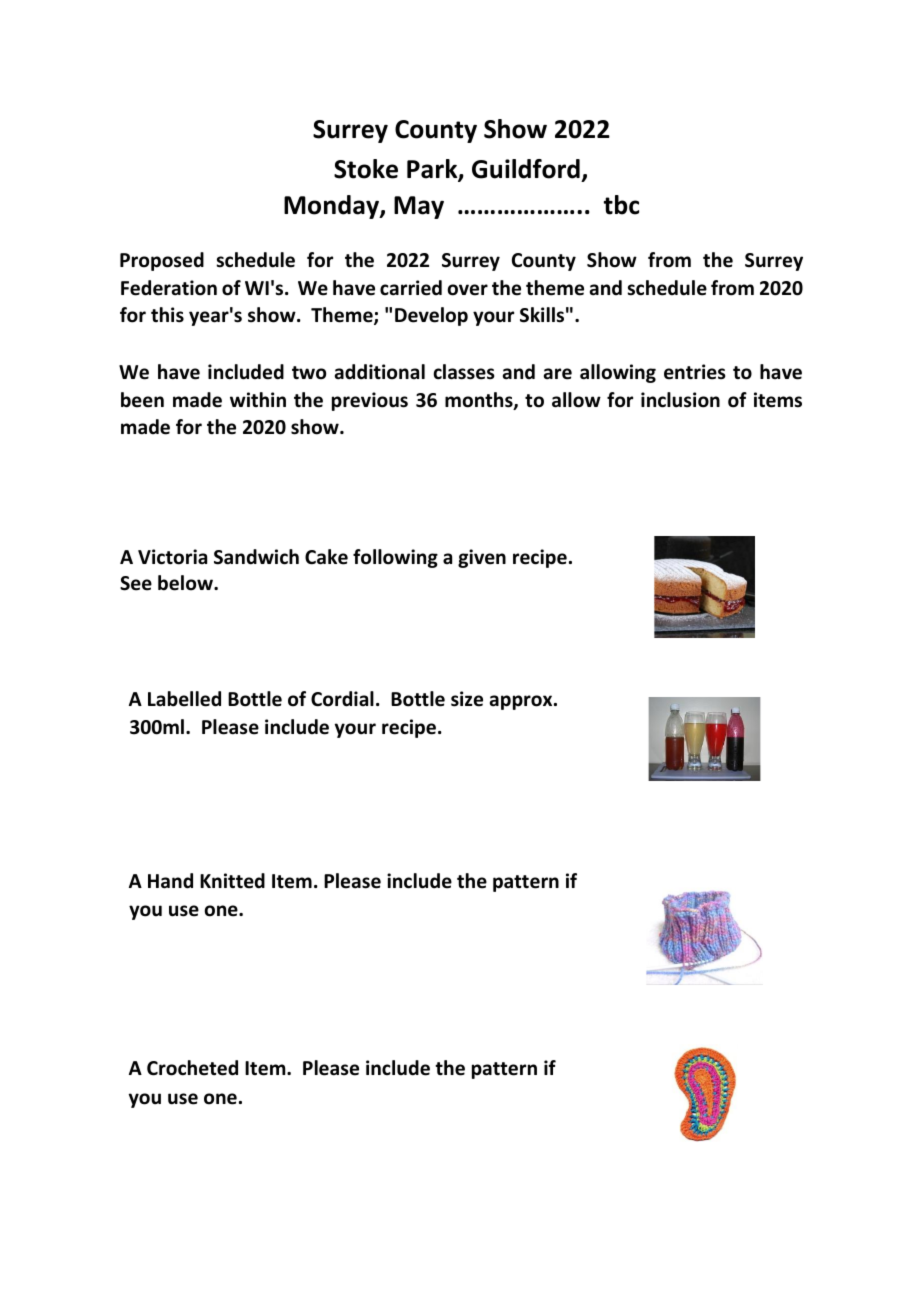 This page has width=924, height=1308. I want to click on Proposed, so click(162, 261).
